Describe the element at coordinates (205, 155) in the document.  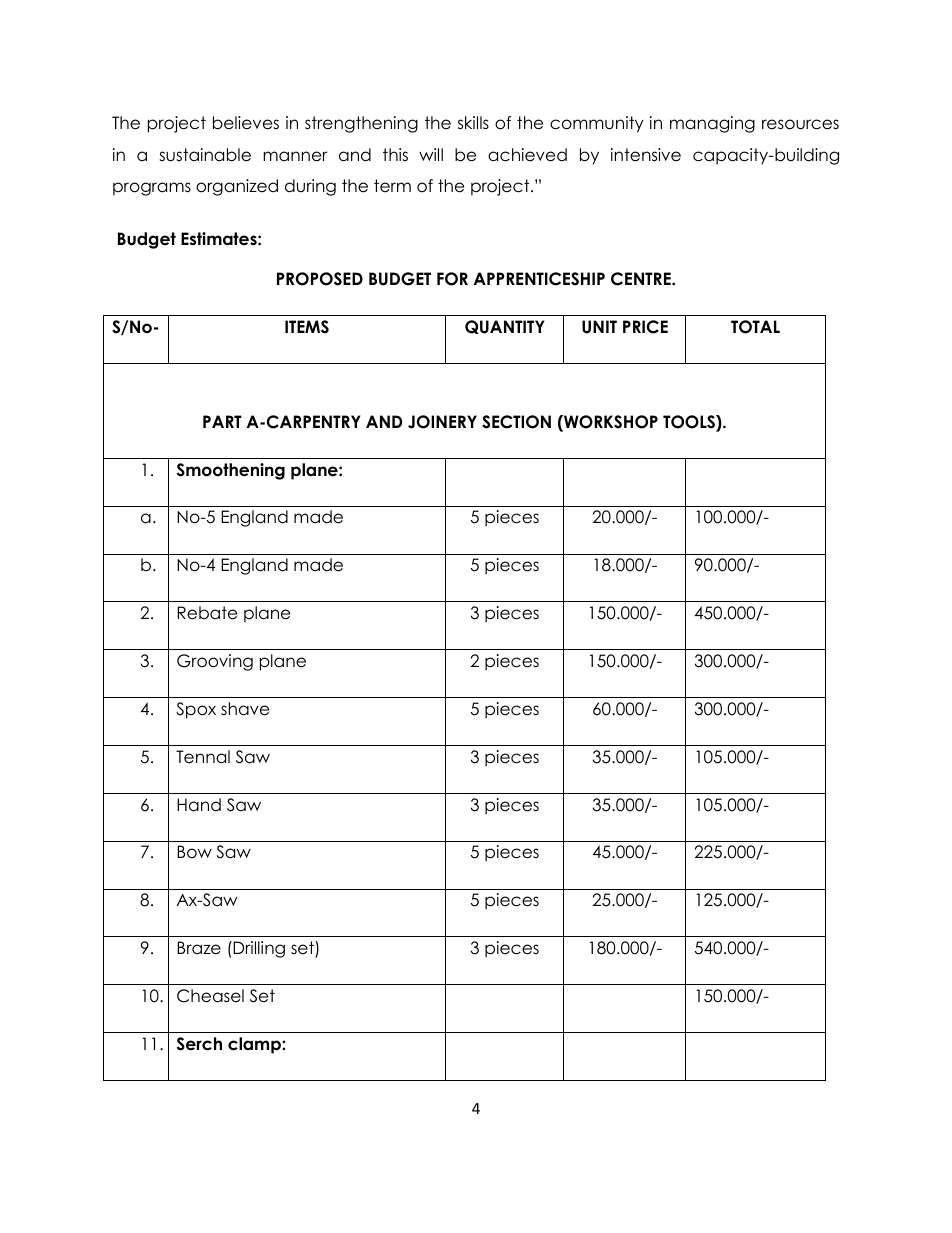
I see `sustainable` at that location.
